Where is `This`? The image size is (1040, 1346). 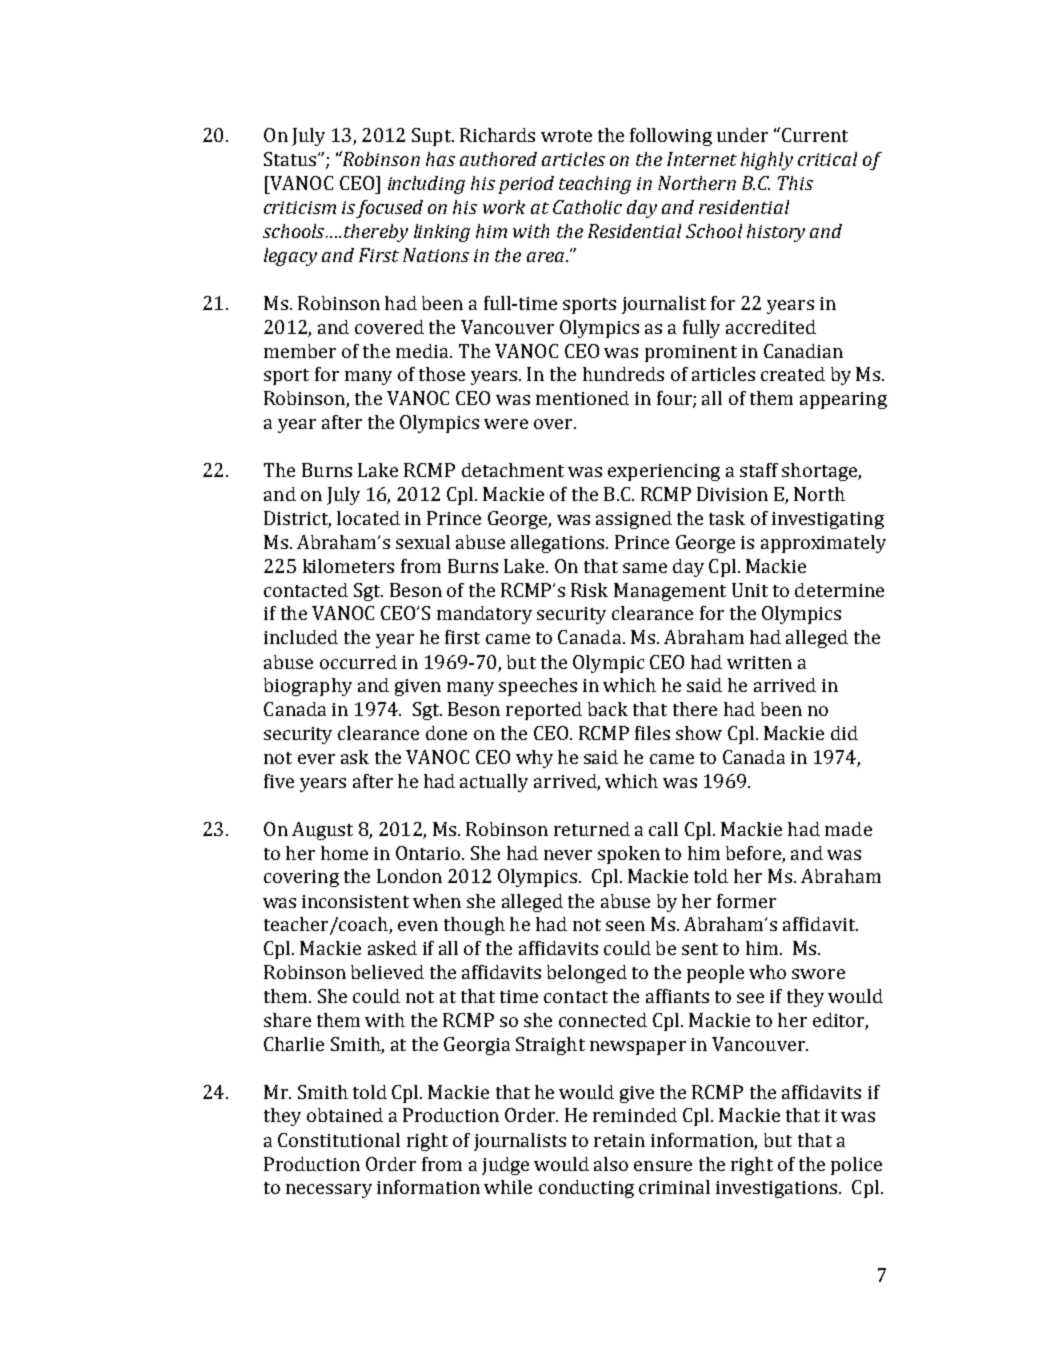
This is located at coordinates (795, 183).
